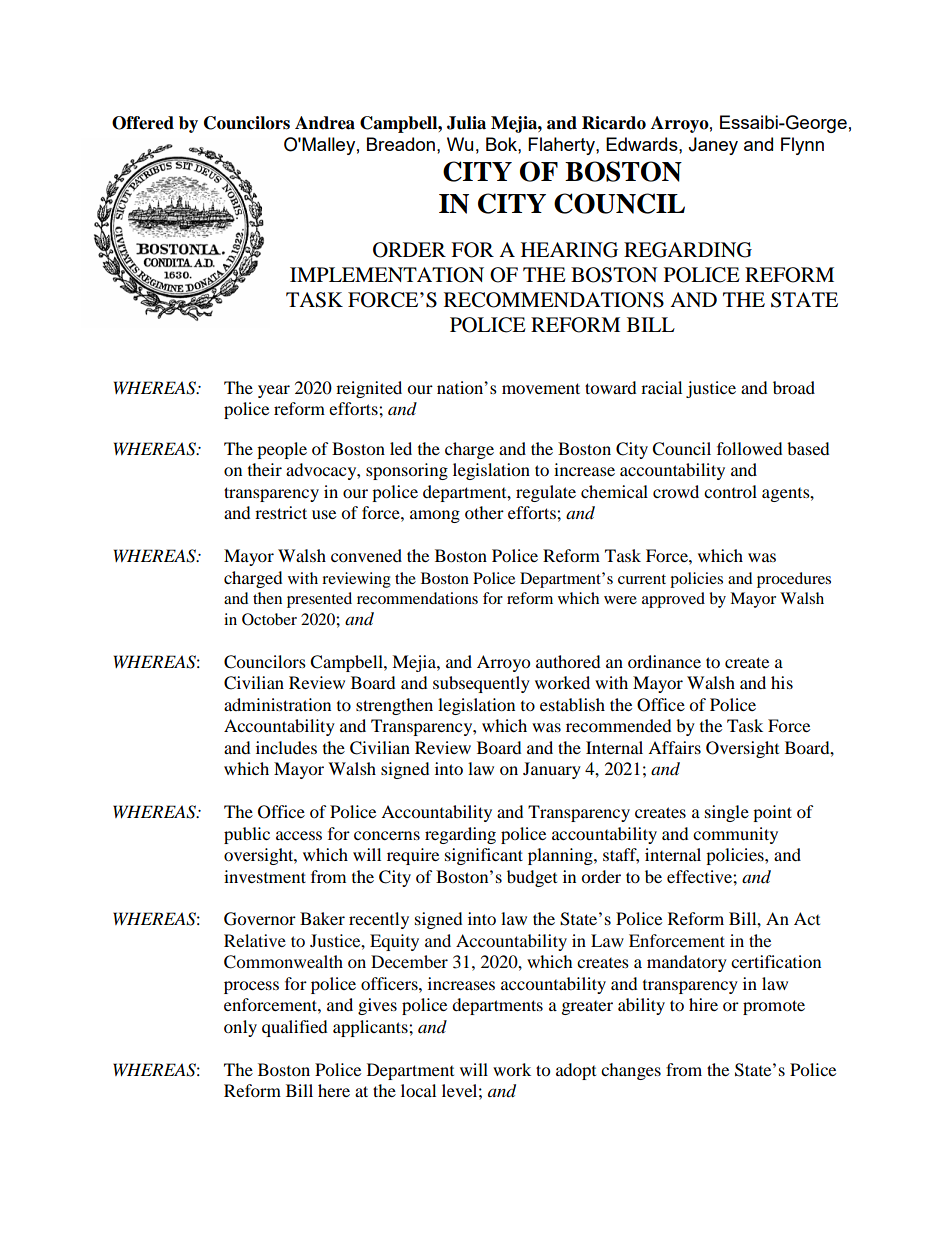  I want to click on Offered, so click(143, 123).
